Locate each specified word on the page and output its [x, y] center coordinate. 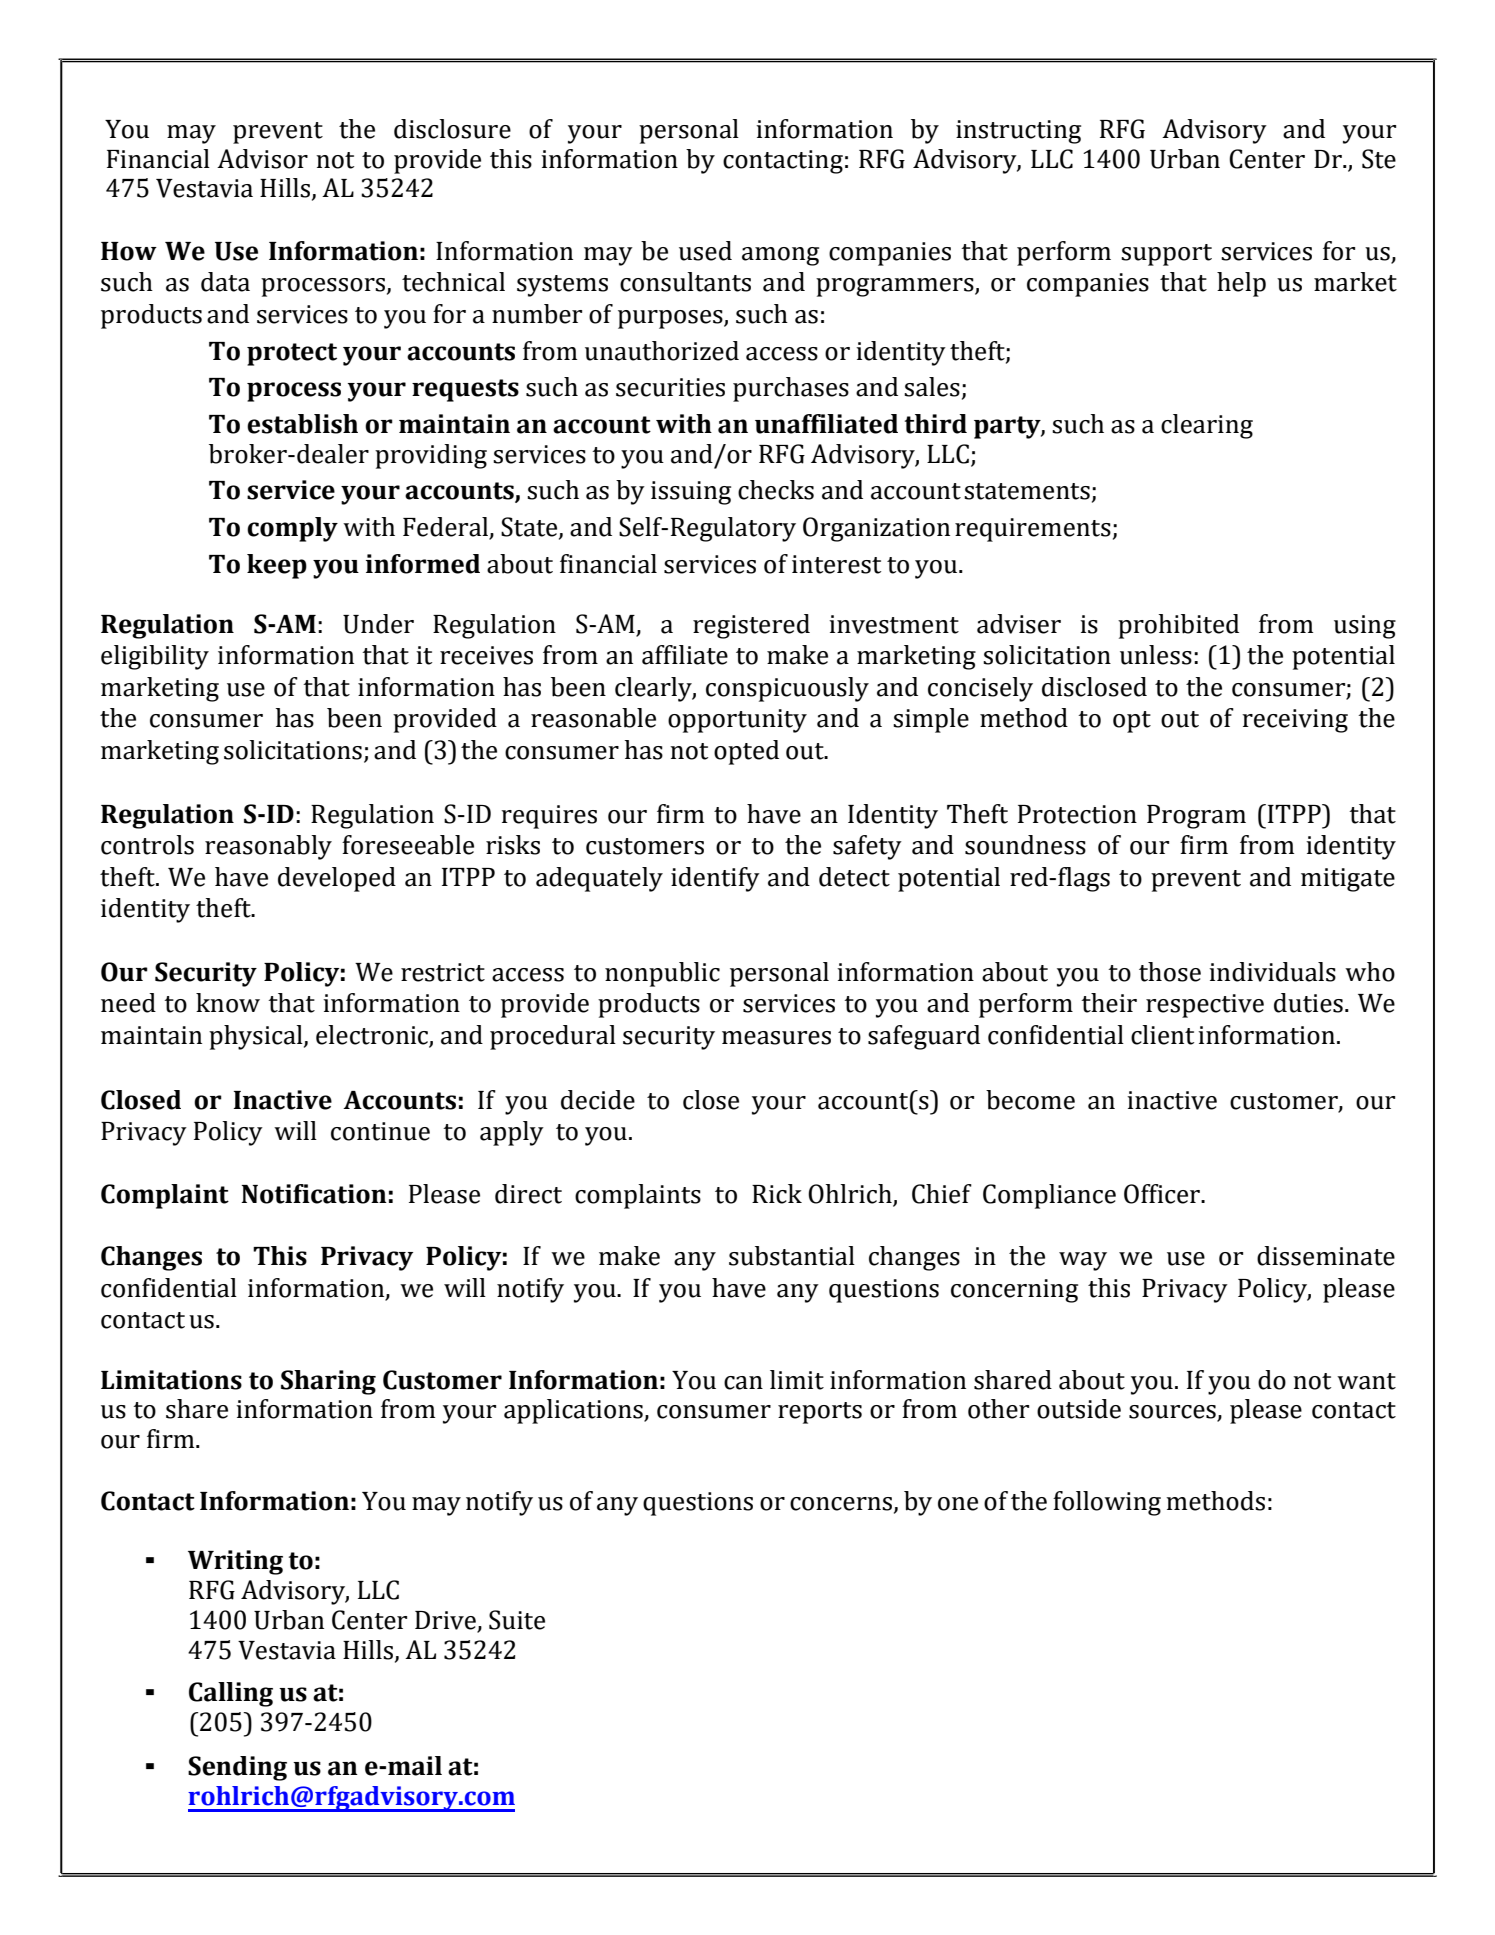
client [1162, 1035]
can [743, 1383]
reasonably [268, 847]
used [705, 251]
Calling [231, 1694]
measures [776, 1038]
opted [746, 752]
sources [1173, 1413]
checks [776, 490]
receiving [1295, 721]
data [225, 282]
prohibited [1178, 626]
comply [292, 529]
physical [257, 1037]
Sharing [328, 1382]
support [1166, 255]
